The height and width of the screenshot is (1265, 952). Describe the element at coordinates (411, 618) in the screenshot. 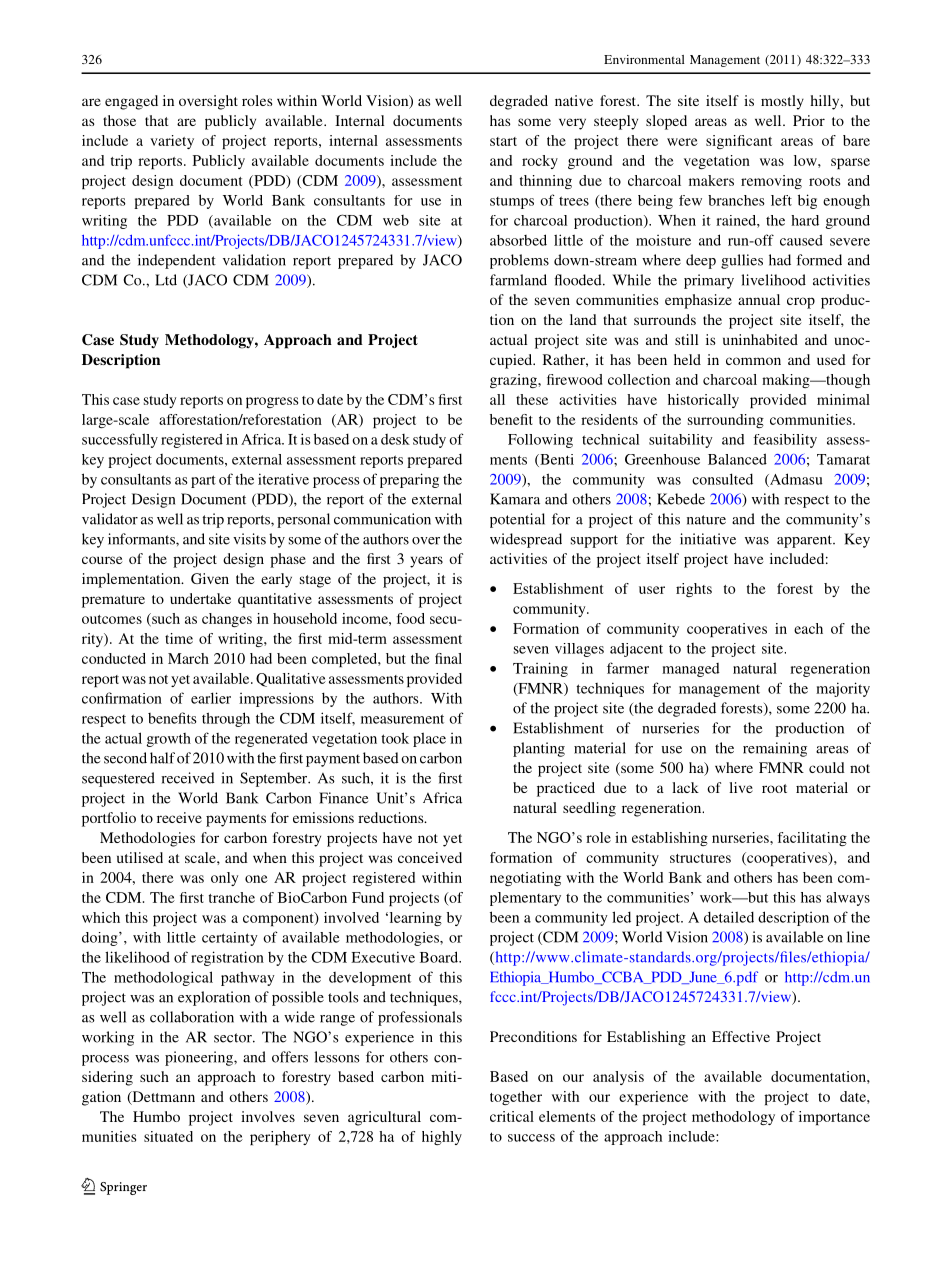

I see `food` at that location.
